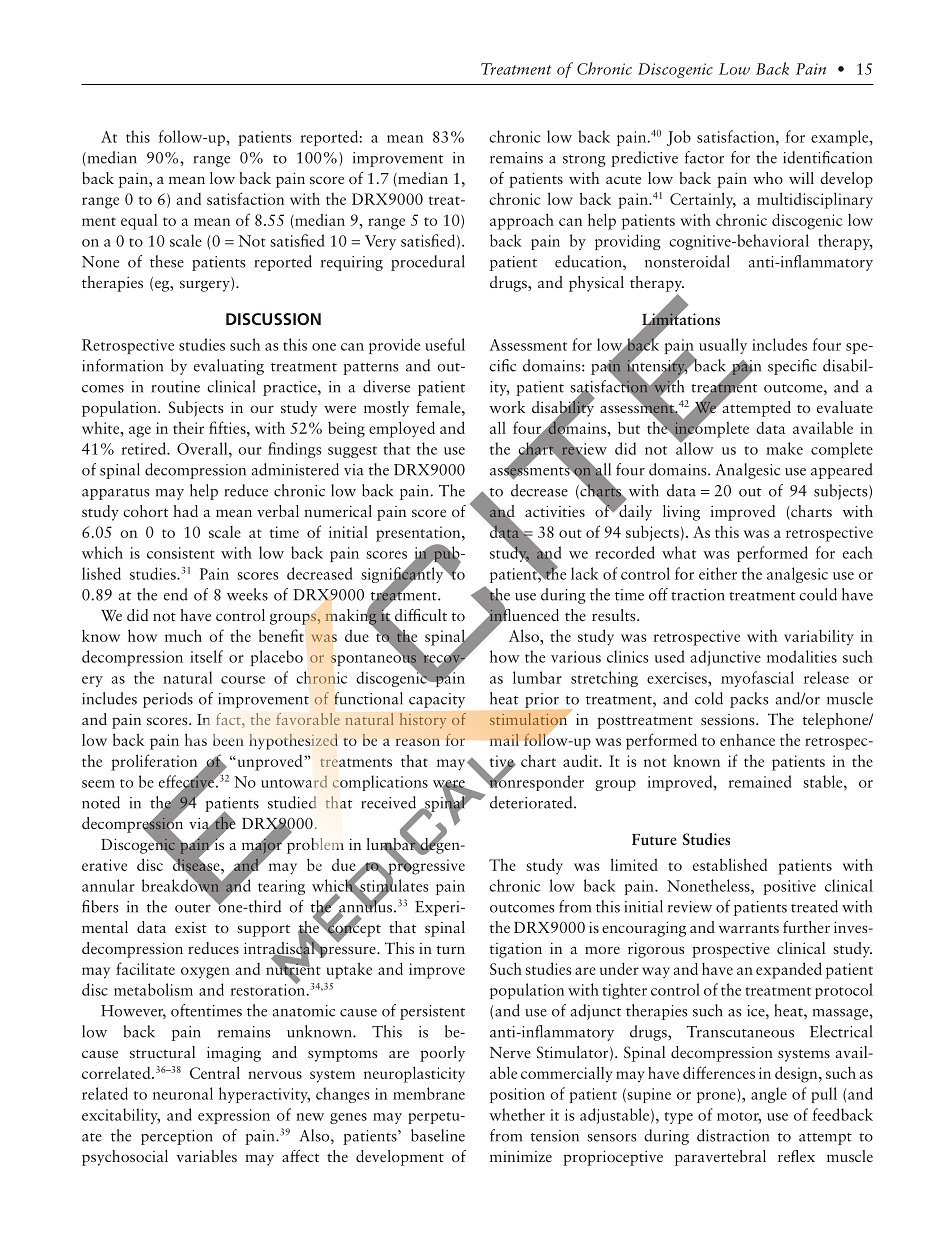  What do you see at coordinates (768, 178) in the screenshot?
I see `who` at bounding box center [768, 178].
